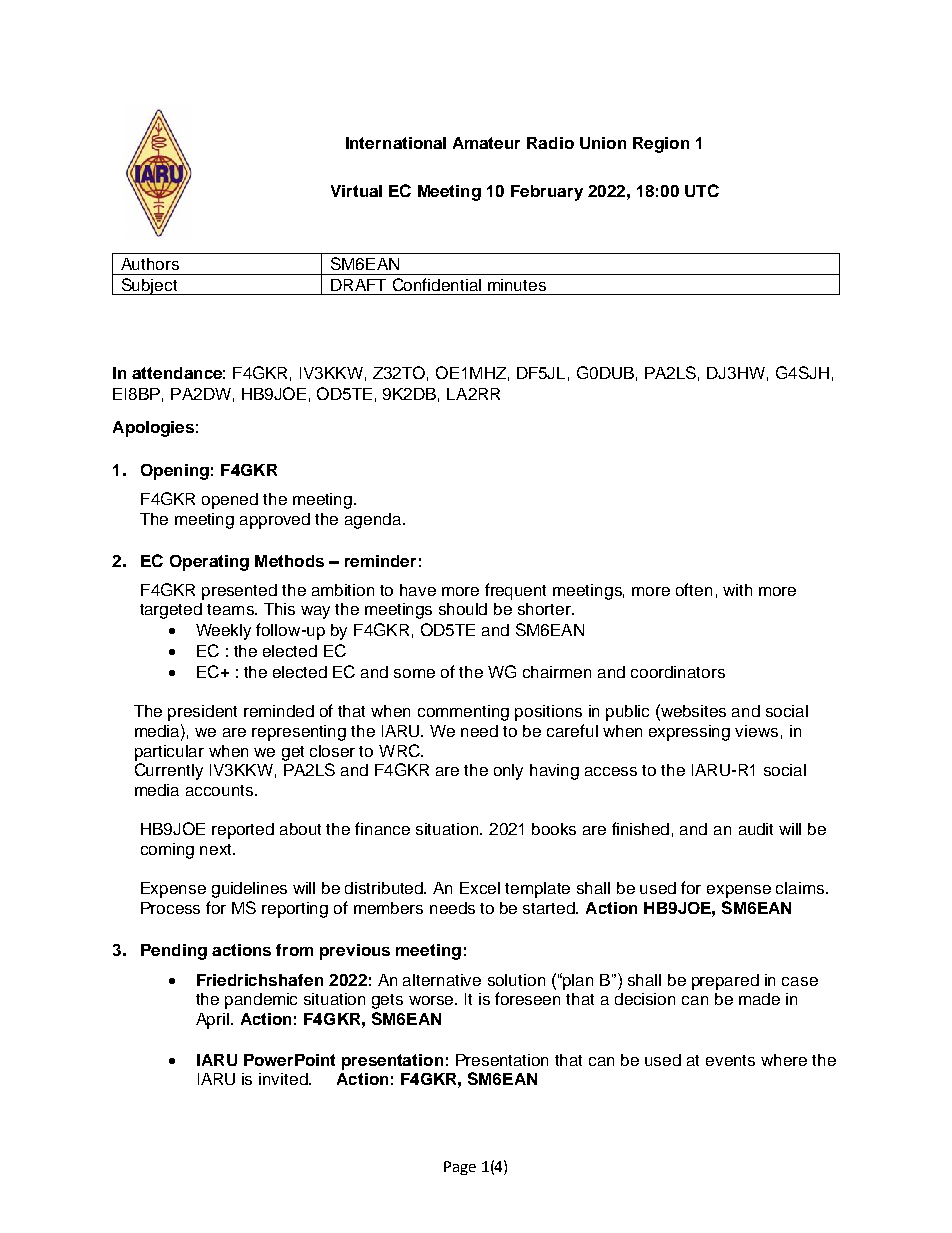  I want to click on Amateur, so click(486, 143).
